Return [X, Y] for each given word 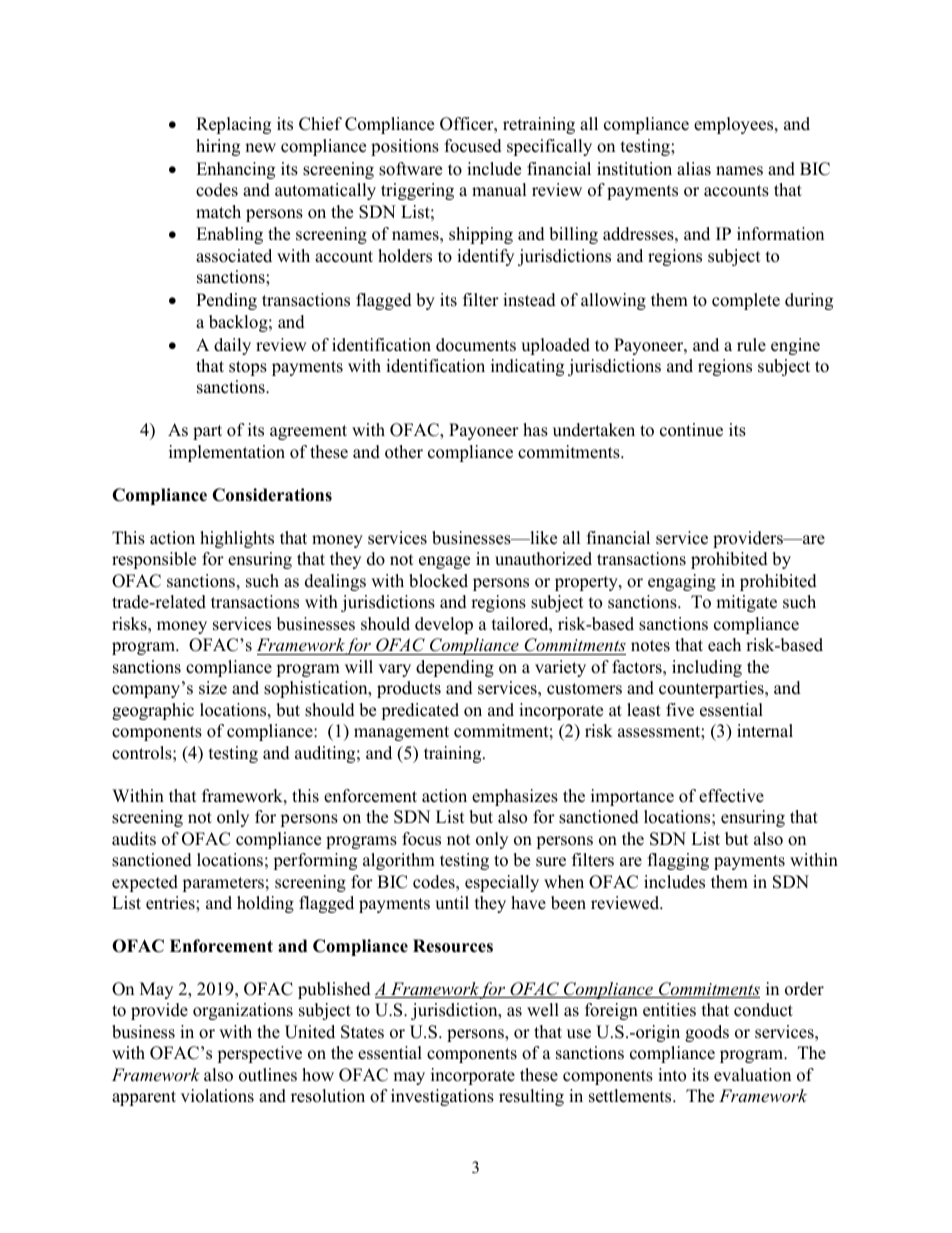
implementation [227, 453]
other [404, 452]
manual [499, 190]
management [401, 733]
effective [731, 796]
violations [217, 1096]
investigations [442, 1097]
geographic [153, 711]
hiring [218, 147]
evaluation [752, 1075]
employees [735, 125]
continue [691, 430]
